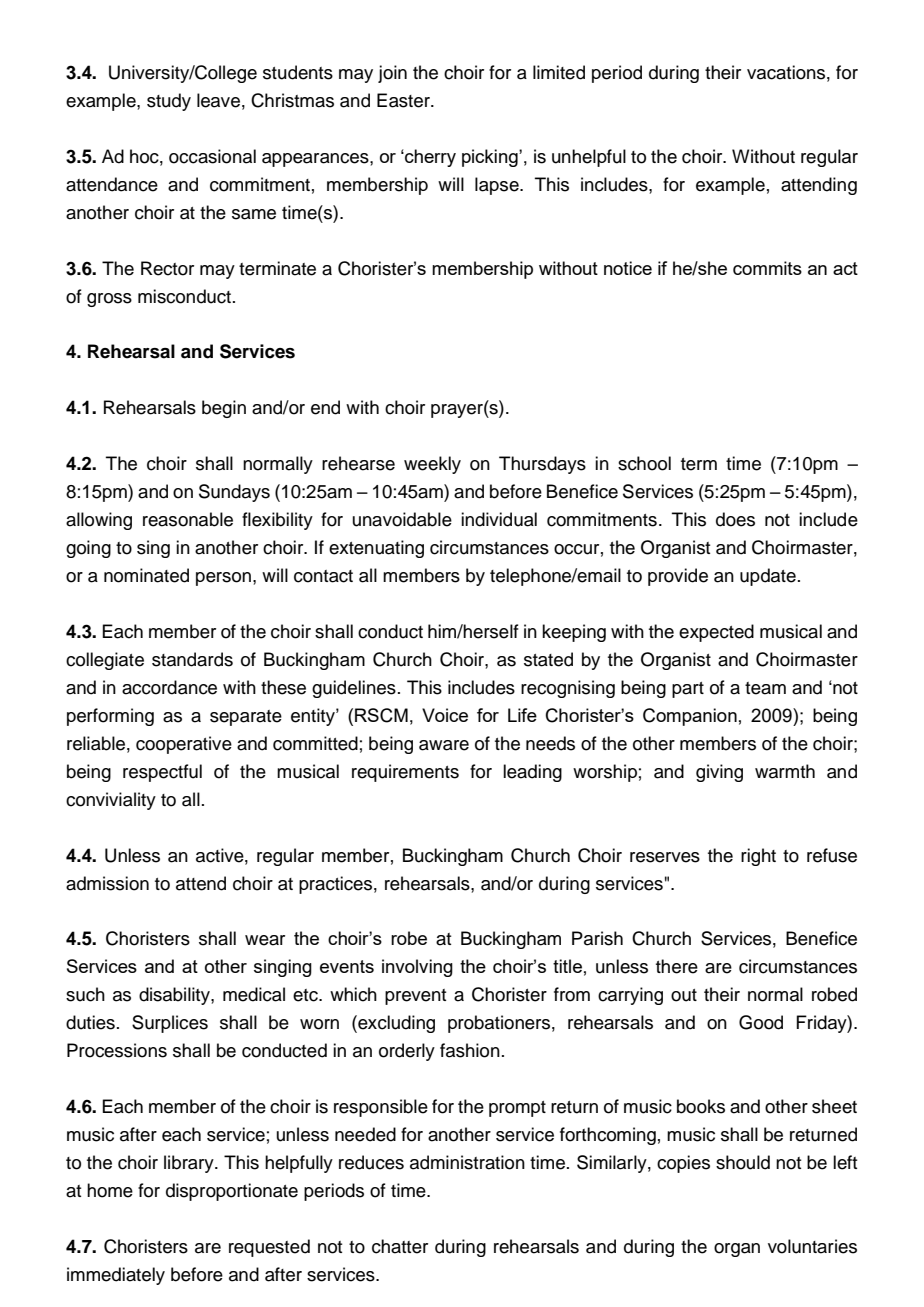  What do you see at coordinates (765, 688) in the image?
I see `team` at bounding box center [765, 688].
